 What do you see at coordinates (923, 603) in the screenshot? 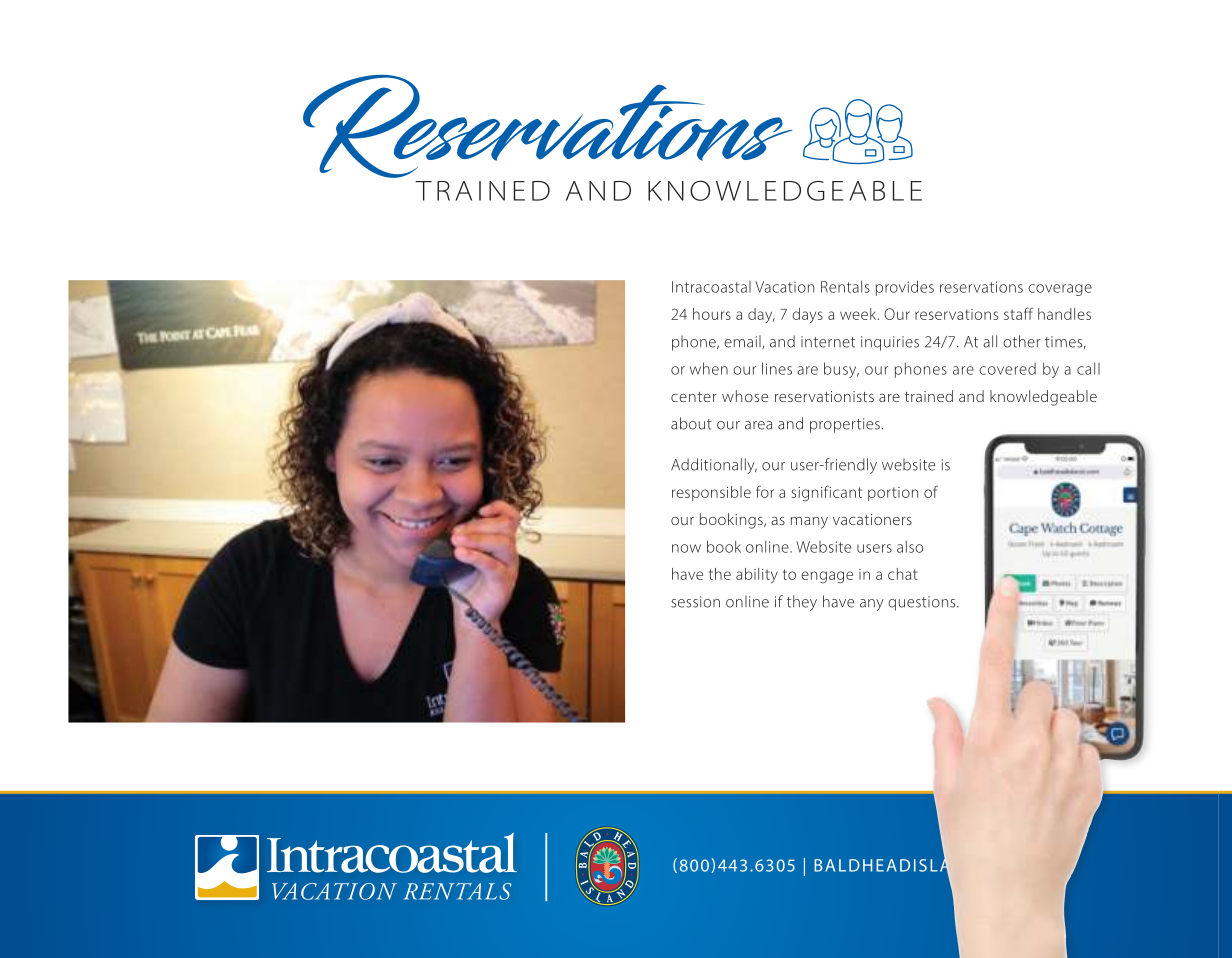
I see `questions` at bounding box center [923, 603].
